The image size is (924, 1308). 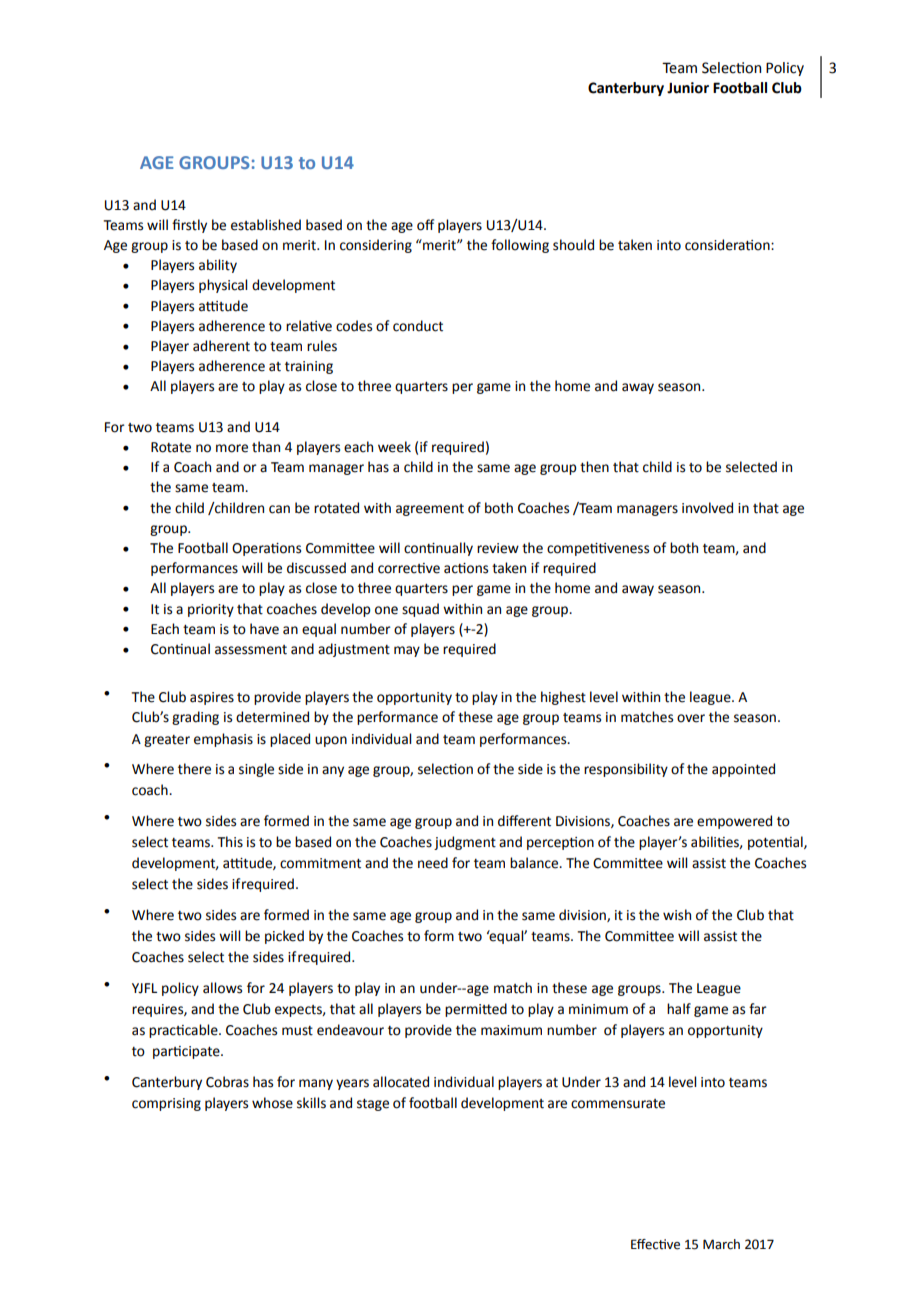 I want to click on whose, so click(x=272, y=1103).
